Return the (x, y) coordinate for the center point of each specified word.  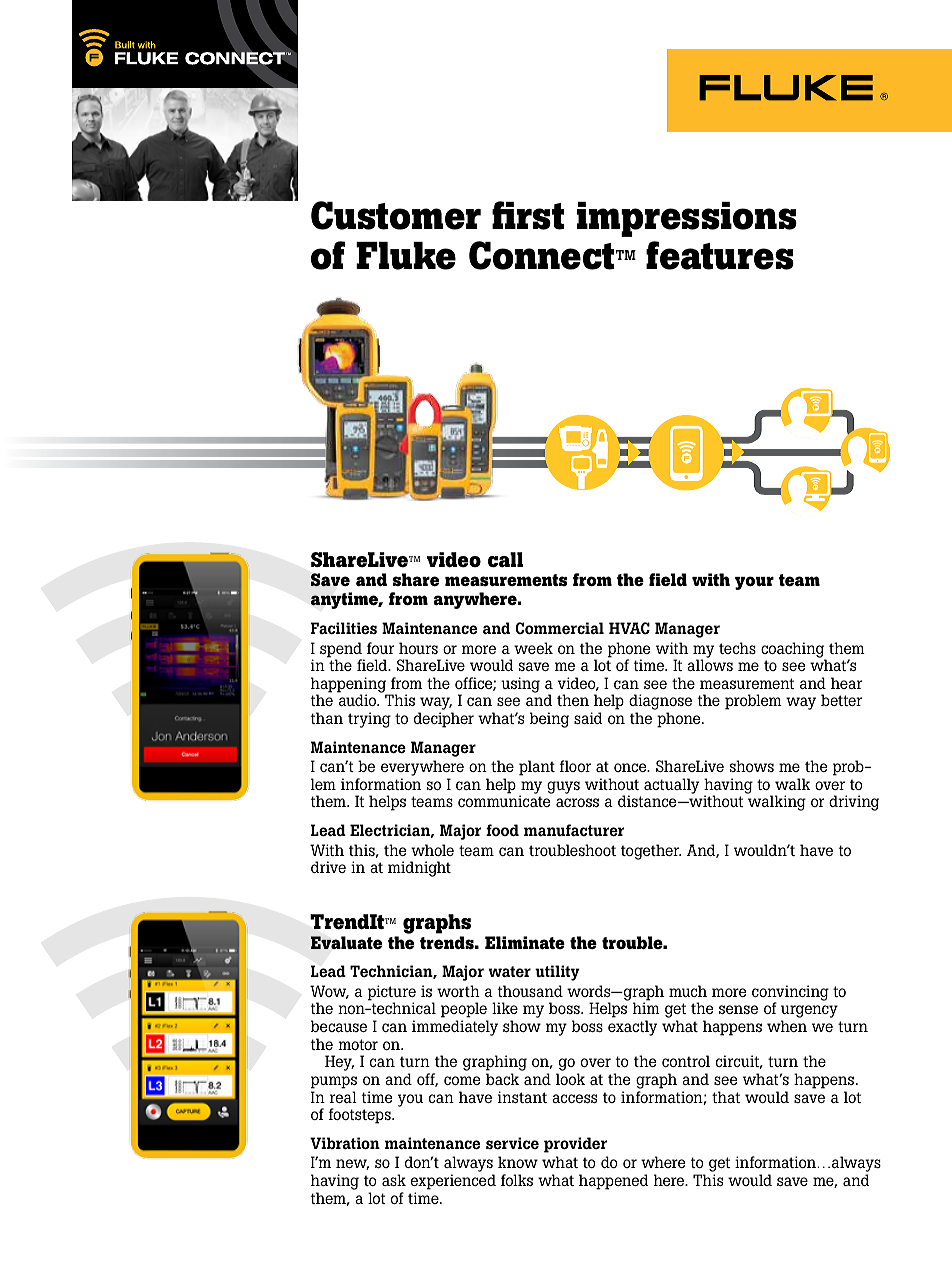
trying (369, 720)
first (528, 215)
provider (575, 1145)
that (726, 1097)
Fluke (406, 256)
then (573, 700)
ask (394, 1180)
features (720, 255)
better (841, 700)
